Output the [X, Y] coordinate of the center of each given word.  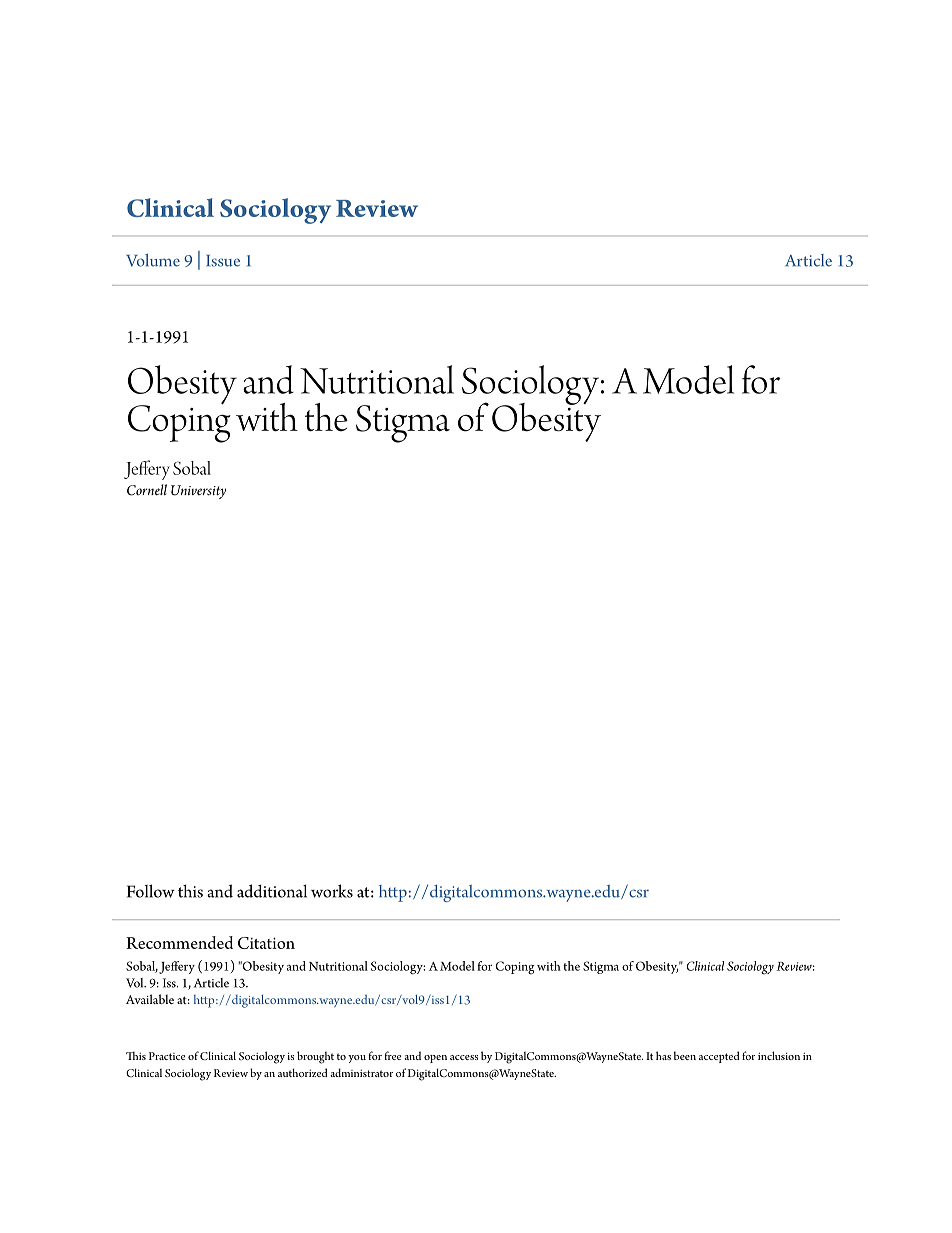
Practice [167, 1056]
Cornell [147, 490]
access [464, 1057]
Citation [266, 943]
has [663, 1055]
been [685, 1055]
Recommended [179, 942]
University [198, 492]
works [332, 891]
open [435, 1059]
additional [272, 891]
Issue [223, 261]
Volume [153, 260]
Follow [151, 891]
